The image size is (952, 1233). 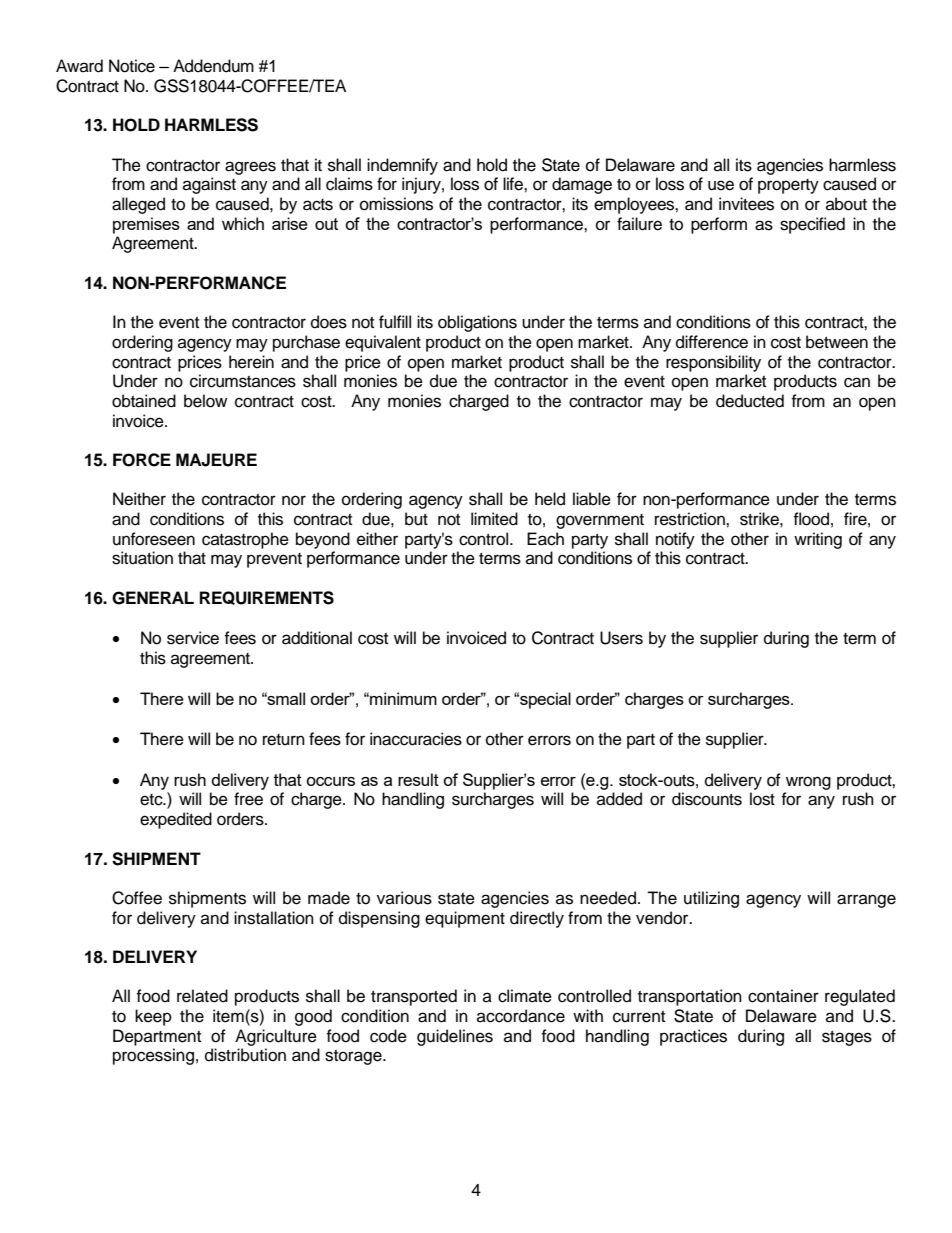 What do you see at coordinates (402, 166) in the page?
I see `indemnify` at bounding box center [402, 166].
